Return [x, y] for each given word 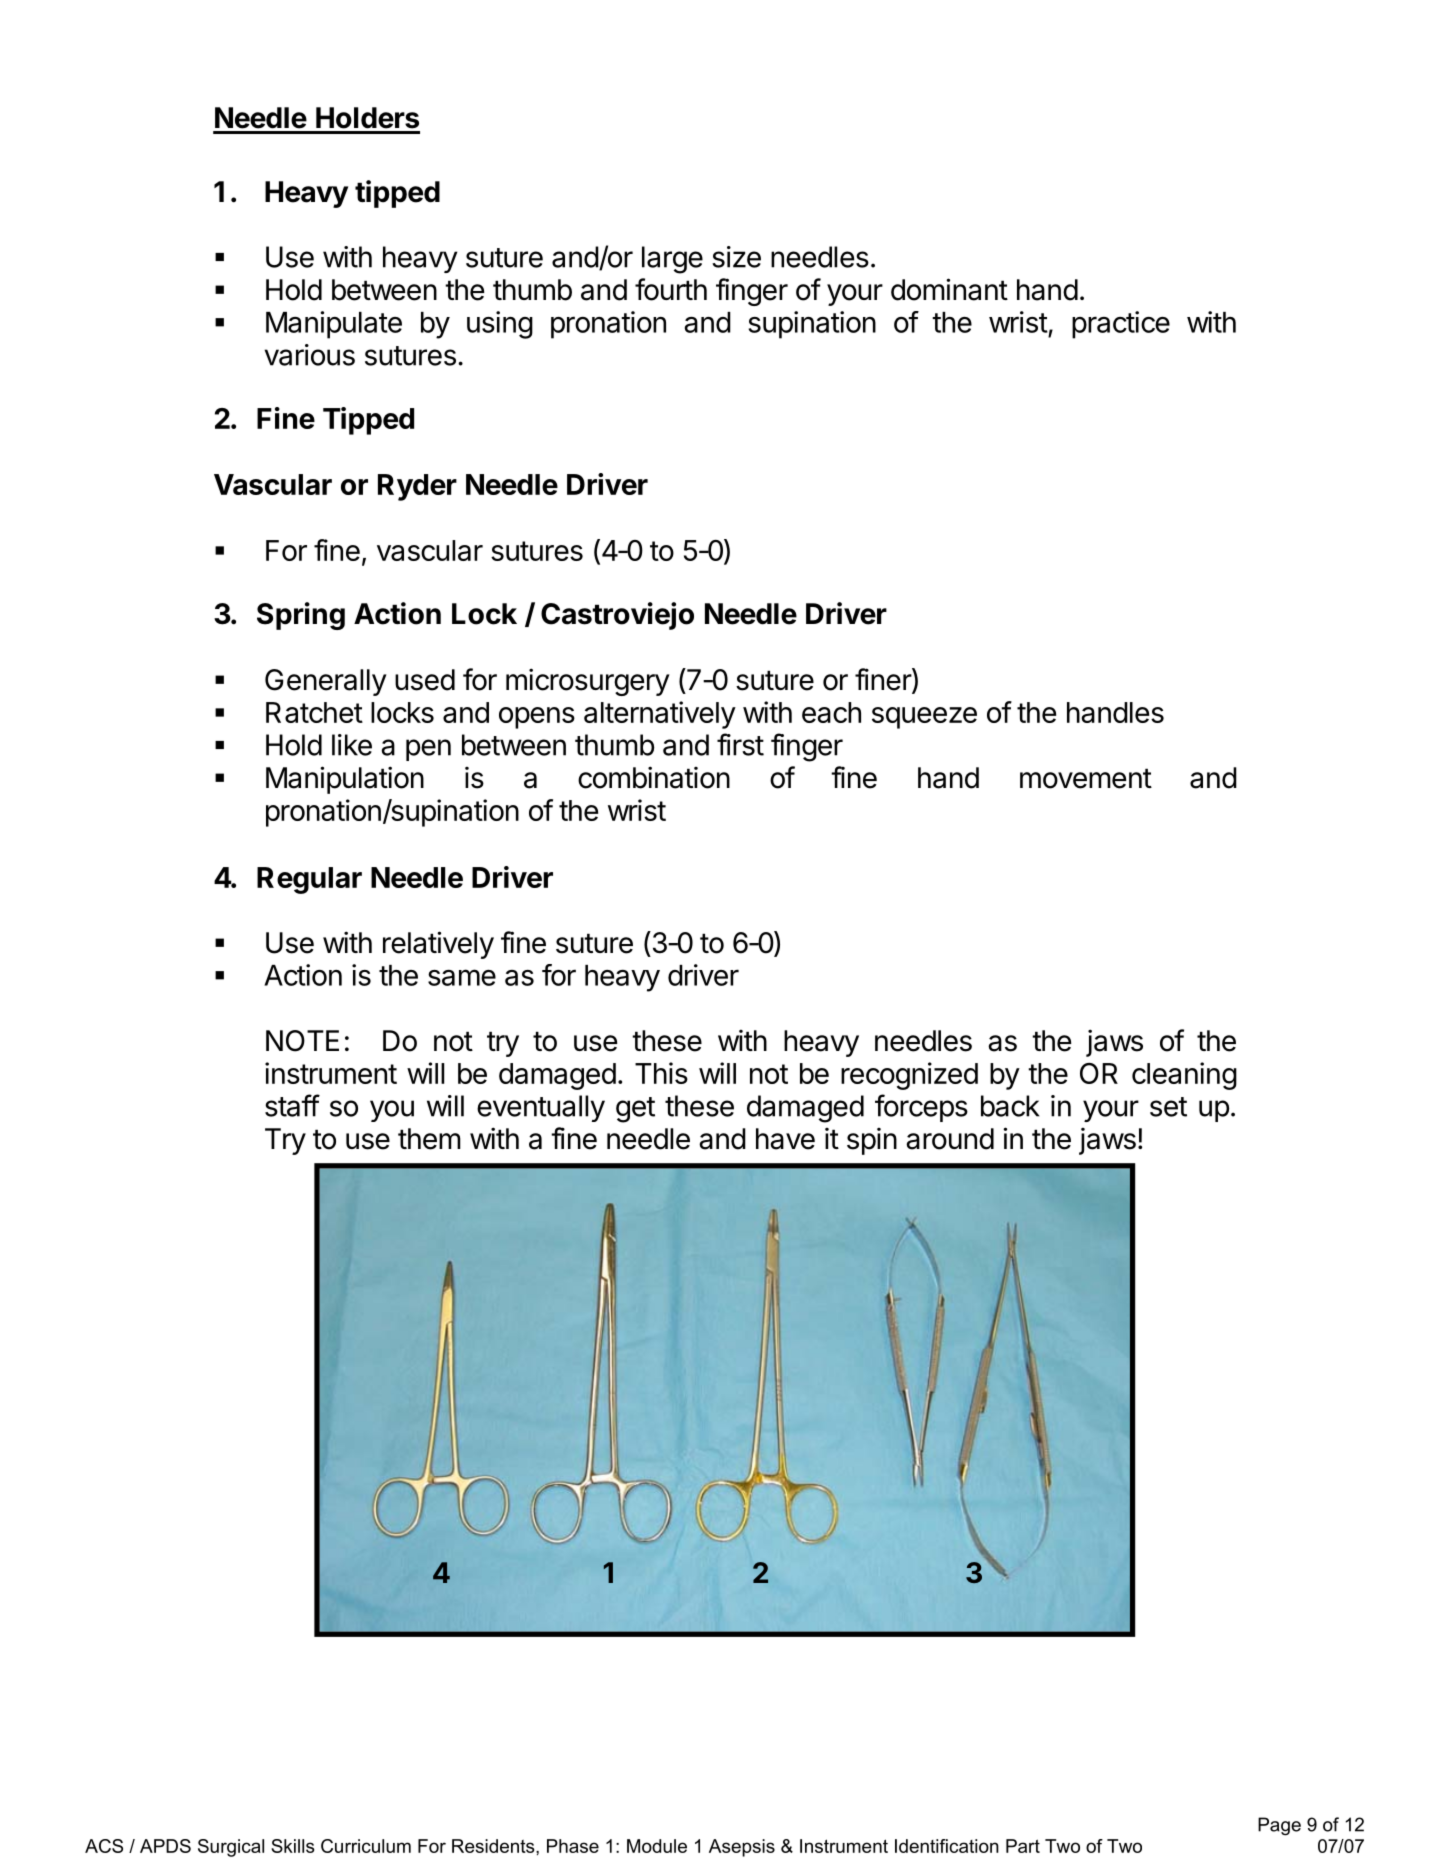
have [785, 1139]
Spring [301, 616]
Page [1279, 1826]
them [429, 1139]
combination [654, 777]
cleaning [1184, 1076]
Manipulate [334, 325]
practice [1121, 325]
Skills [293, 1846]
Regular [309, 880]
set [1168, 1107]
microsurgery [588, 682]
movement [1086, 778]
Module [657, 1846]
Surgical [231, 1848]
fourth [671, 289]
